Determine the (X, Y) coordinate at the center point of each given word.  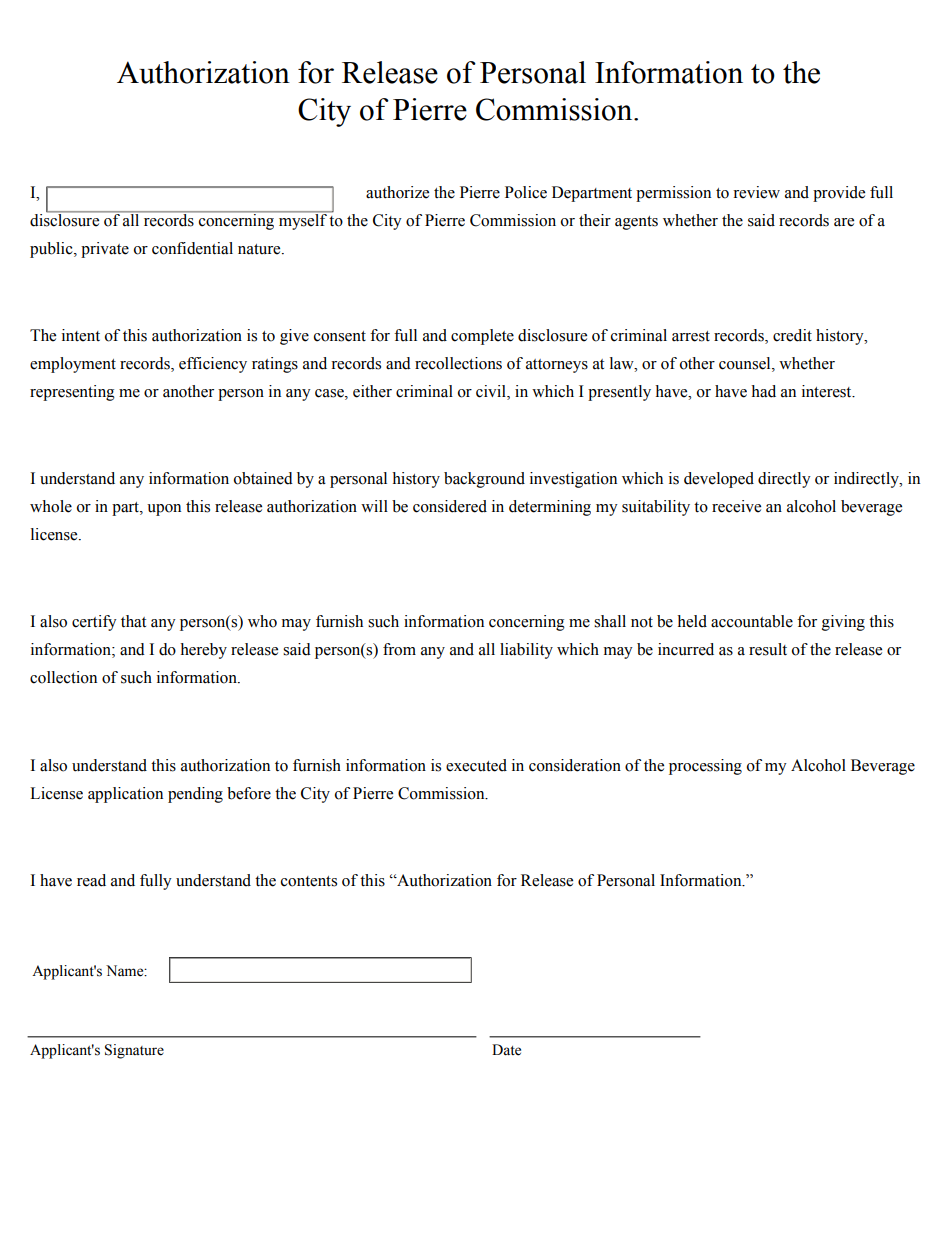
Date (506, 1050)
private (105, 250)
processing (705, 767)
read (91, 880)
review (756, 192)
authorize (397, 192)
